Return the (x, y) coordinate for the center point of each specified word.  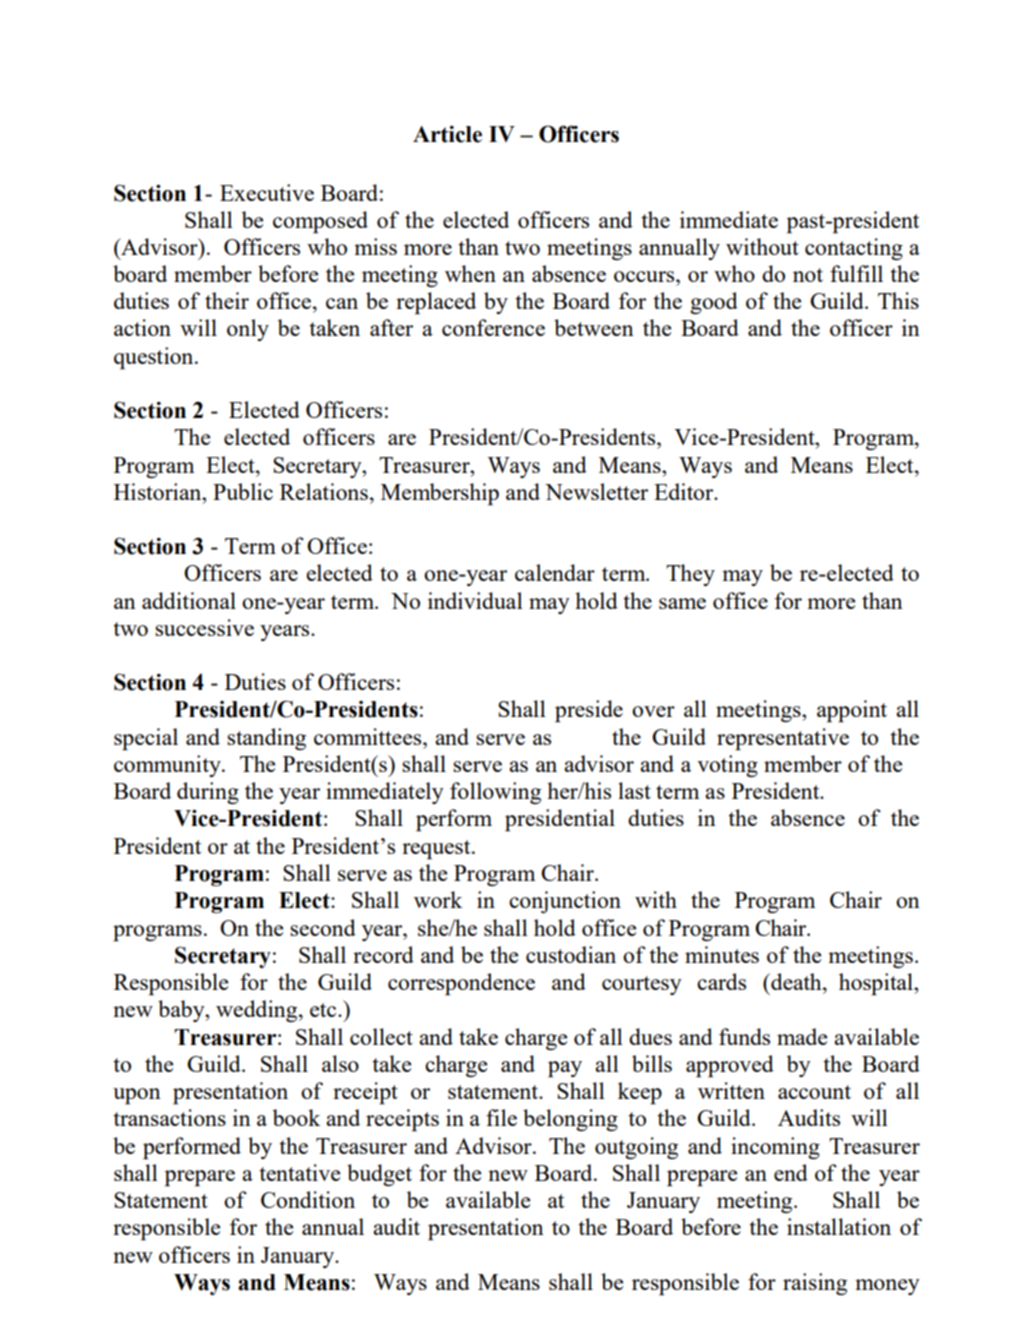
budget (379, 1175)
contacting (854, 249)
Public (243, 491)
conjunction (565, 902)
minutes (722, 954)
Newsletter (596, 491)
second (323, 927)
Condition (308, 1199)
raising (815, 1284)
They (690, 575)
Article (447, 134)
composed (320, 222)
